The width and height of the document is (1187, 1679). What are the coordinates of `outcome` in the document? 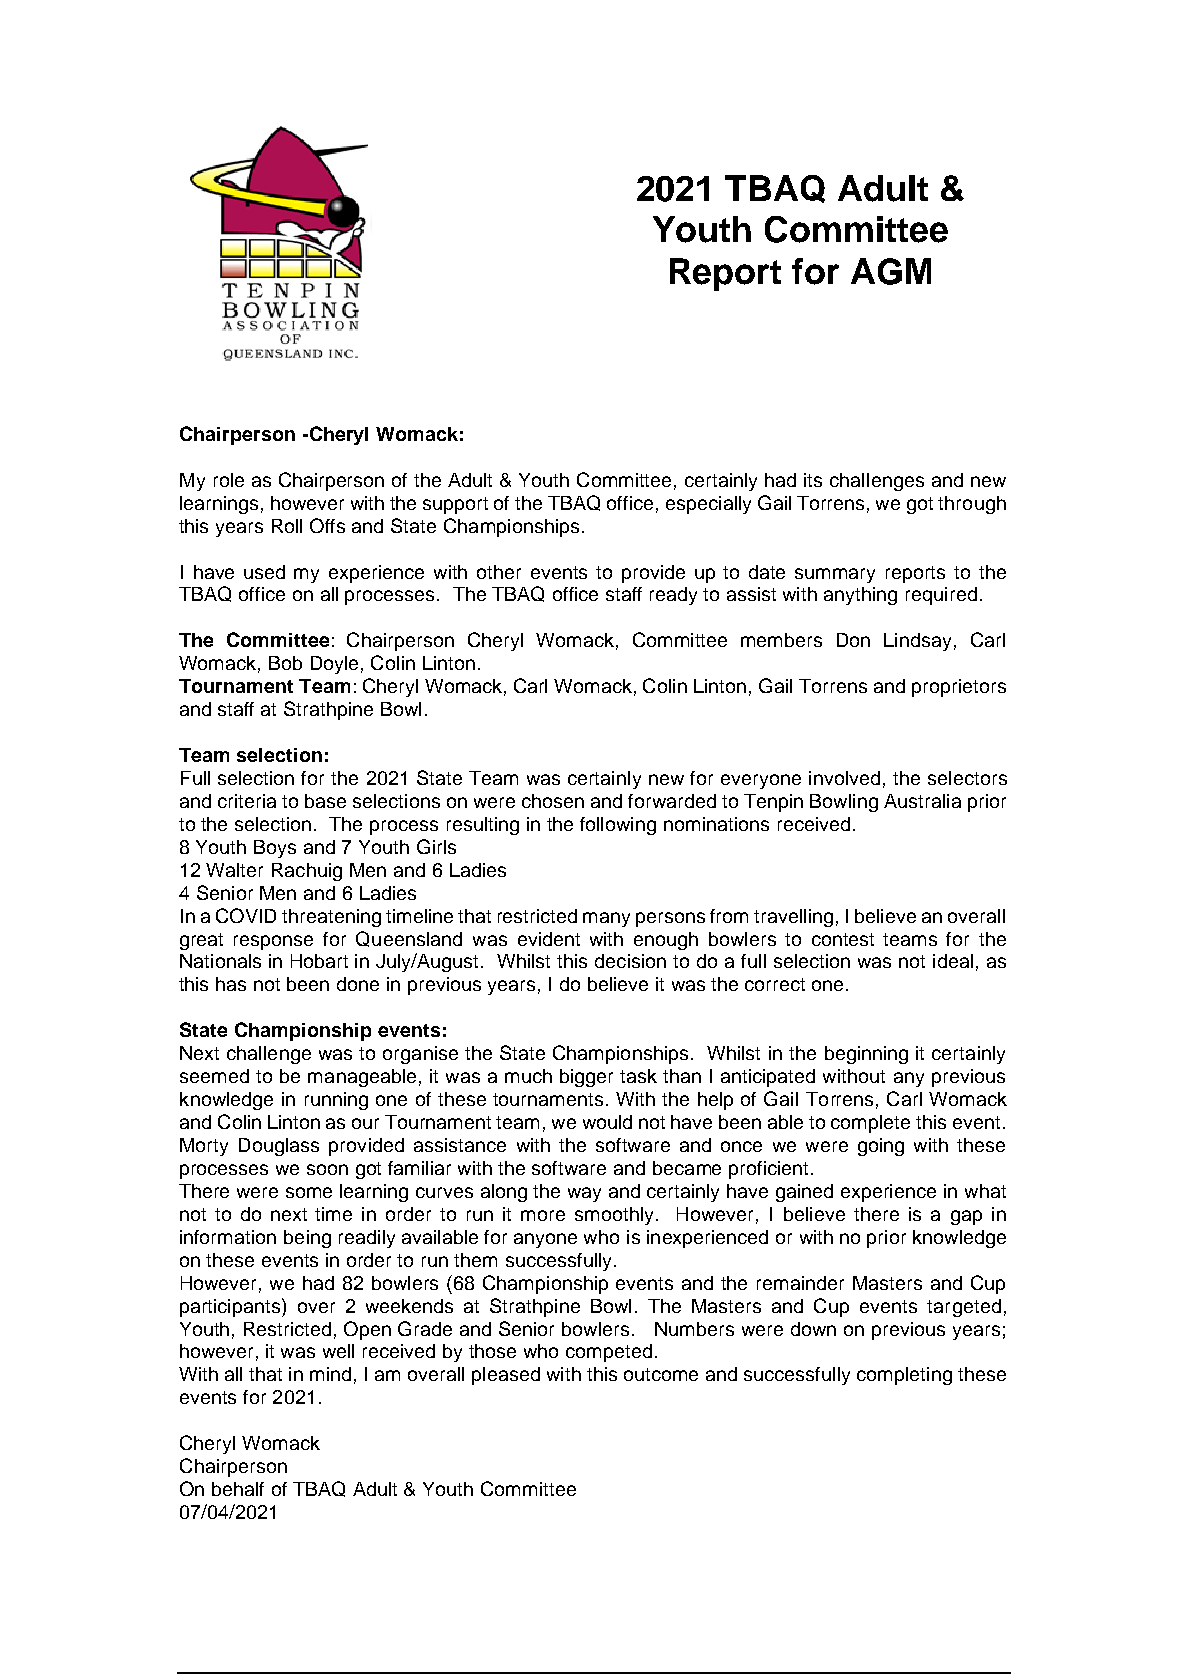 It's located at (661, 1374).
